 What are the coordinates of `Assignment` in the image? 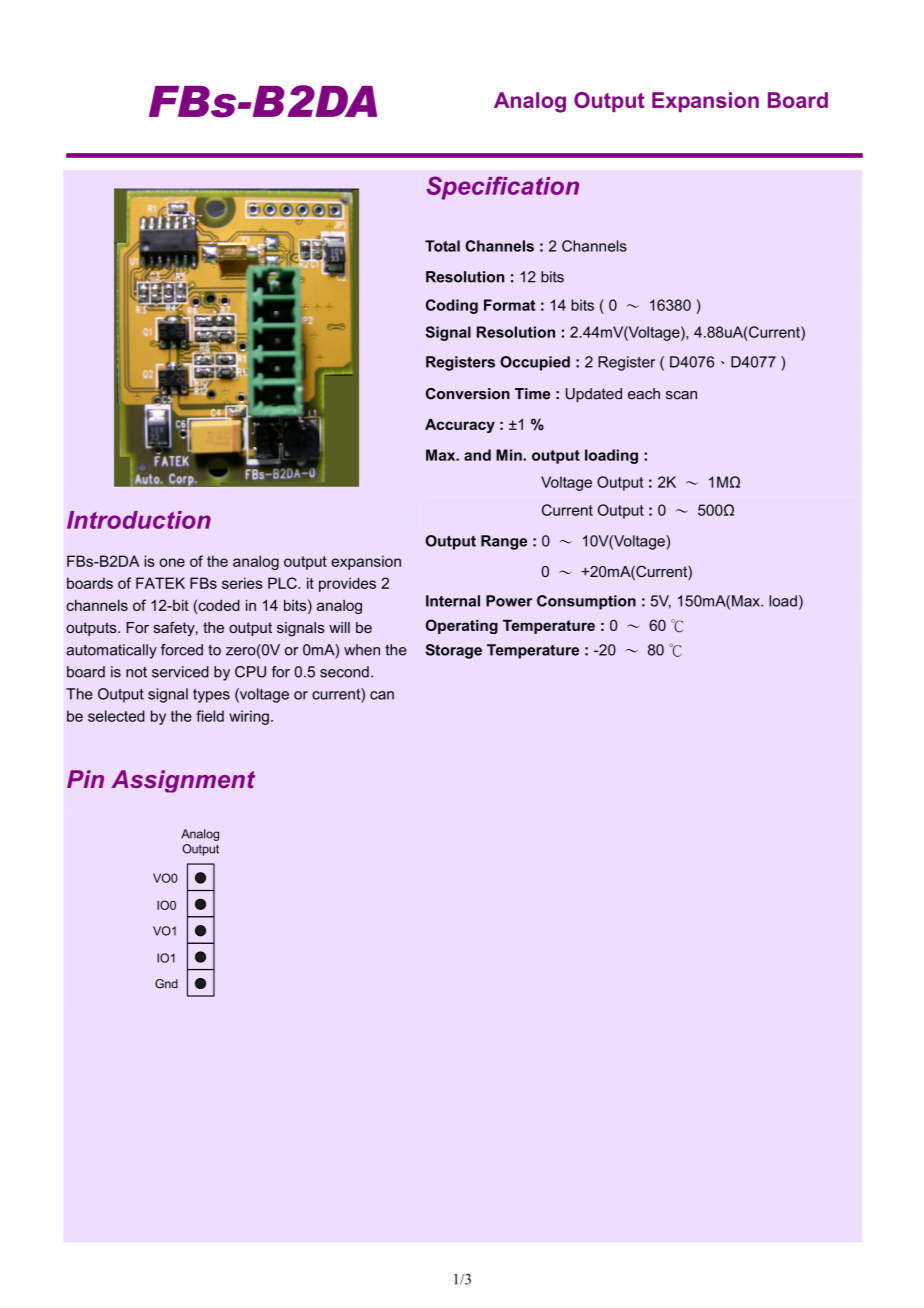 It's located at (183, 781).
